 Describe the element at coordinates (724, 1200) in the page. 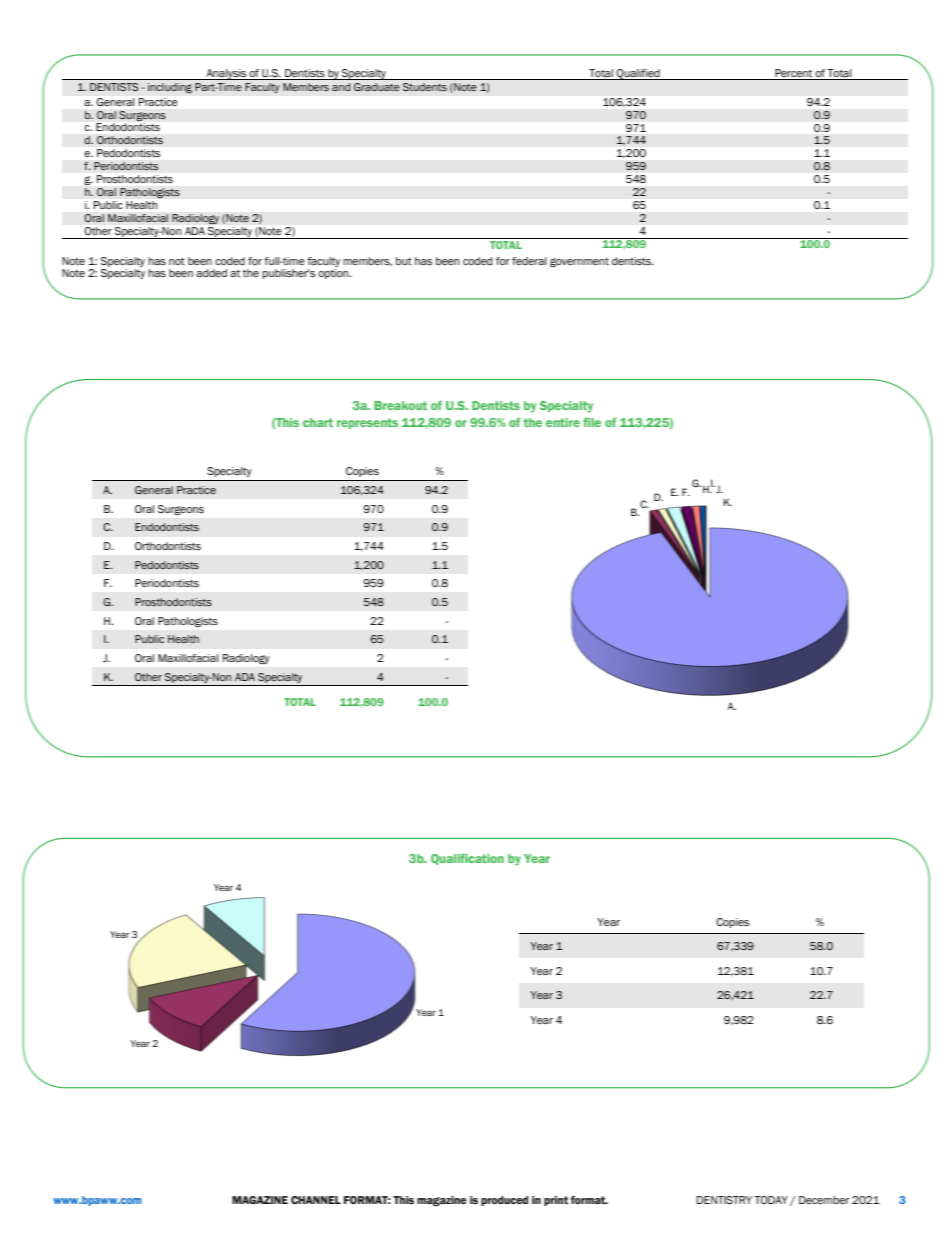

I see `DENTISTRY` at that location.
